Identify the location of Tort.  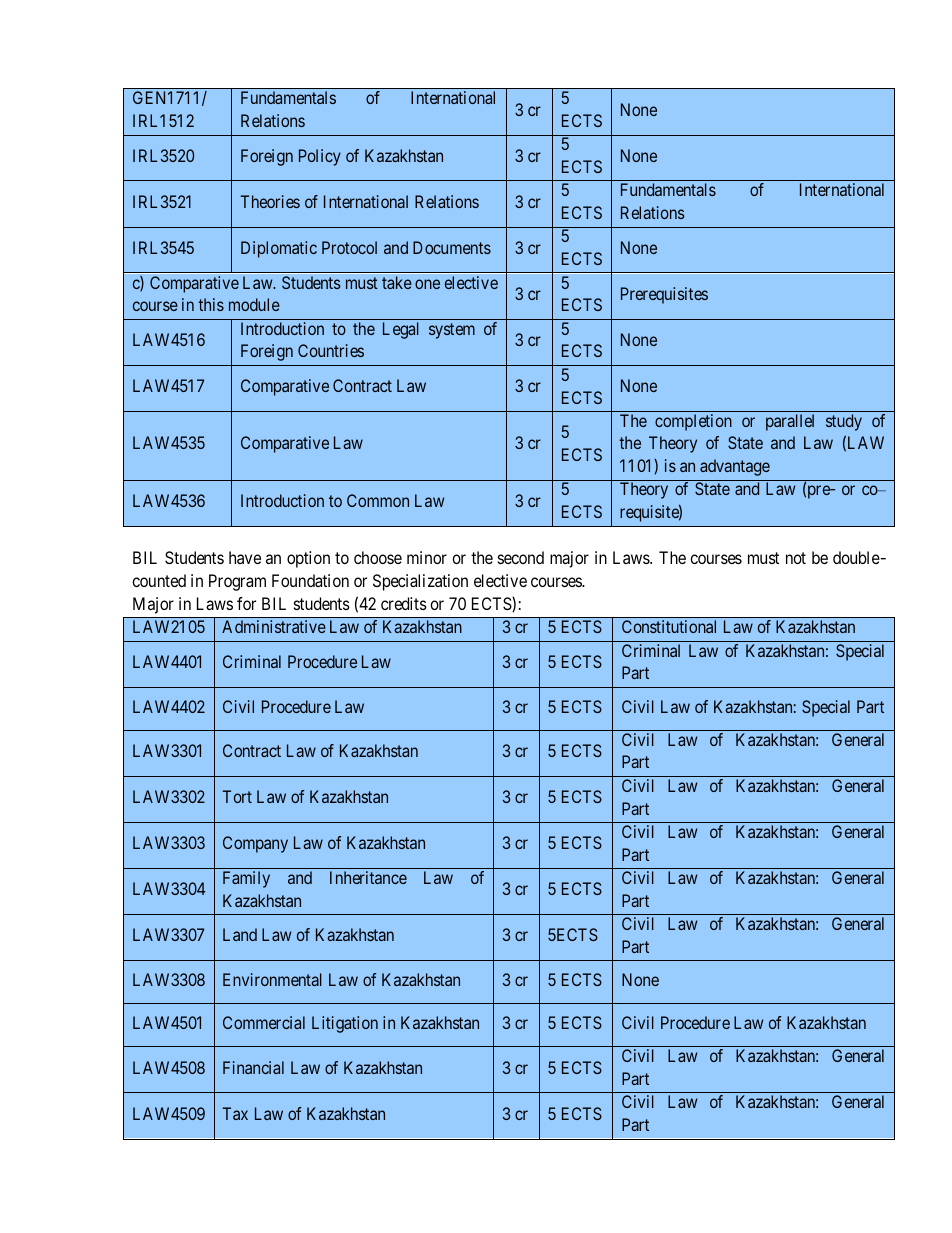
(237, 796).
